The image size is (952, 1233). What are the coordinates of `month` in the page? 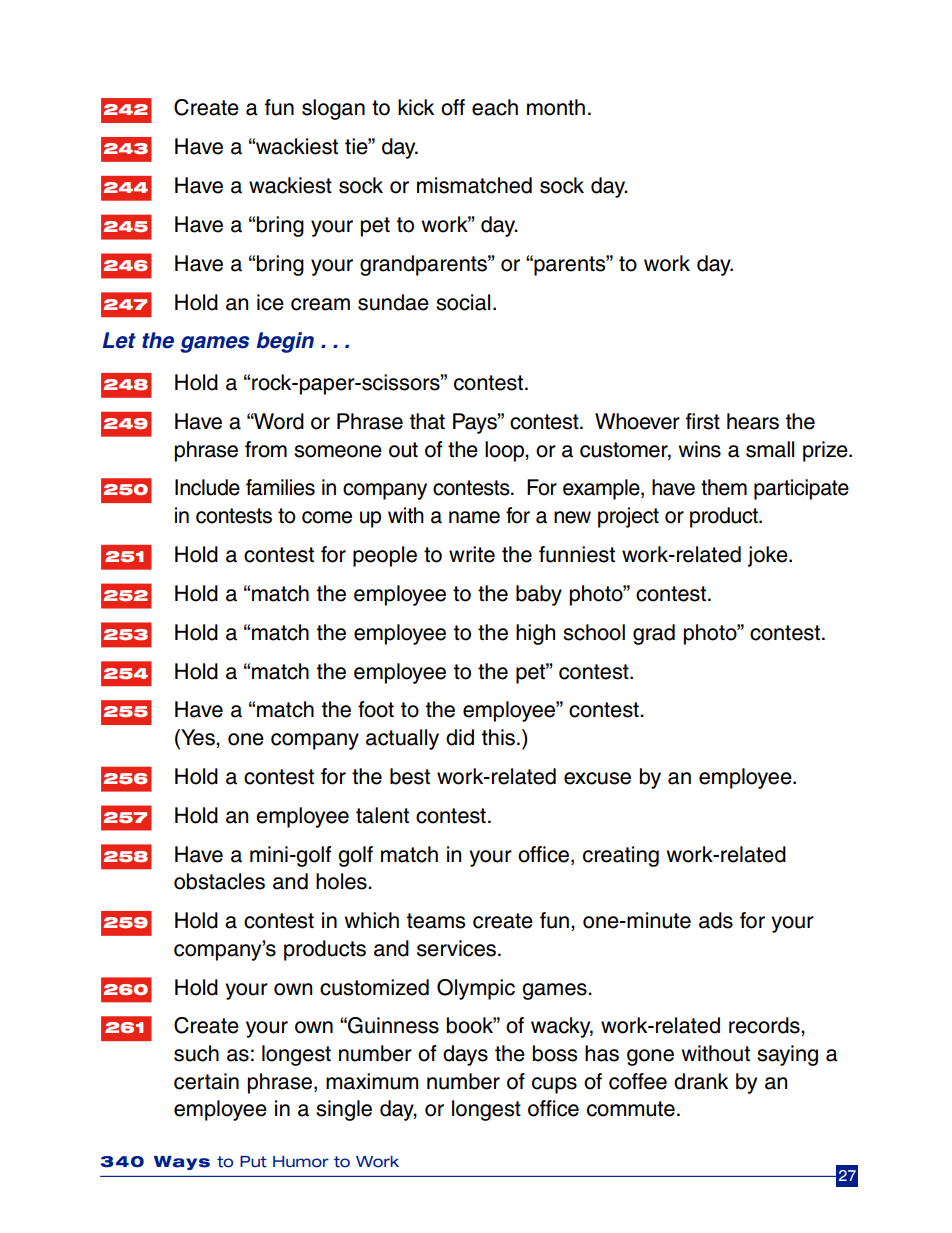 It's located at (556, 107).
